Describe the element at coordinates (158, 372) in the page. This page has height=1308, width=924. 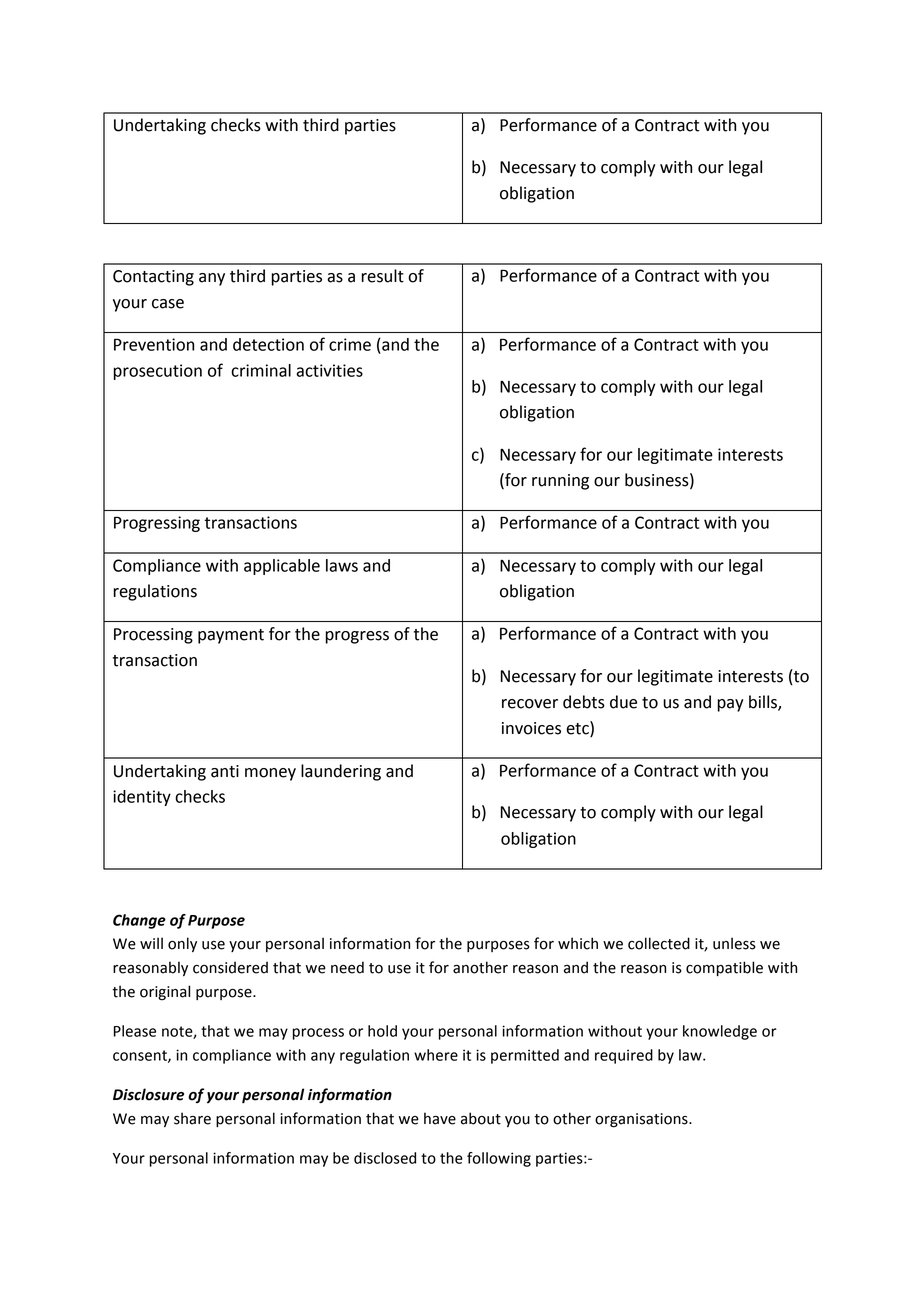
I see `prosecution` at that location.
